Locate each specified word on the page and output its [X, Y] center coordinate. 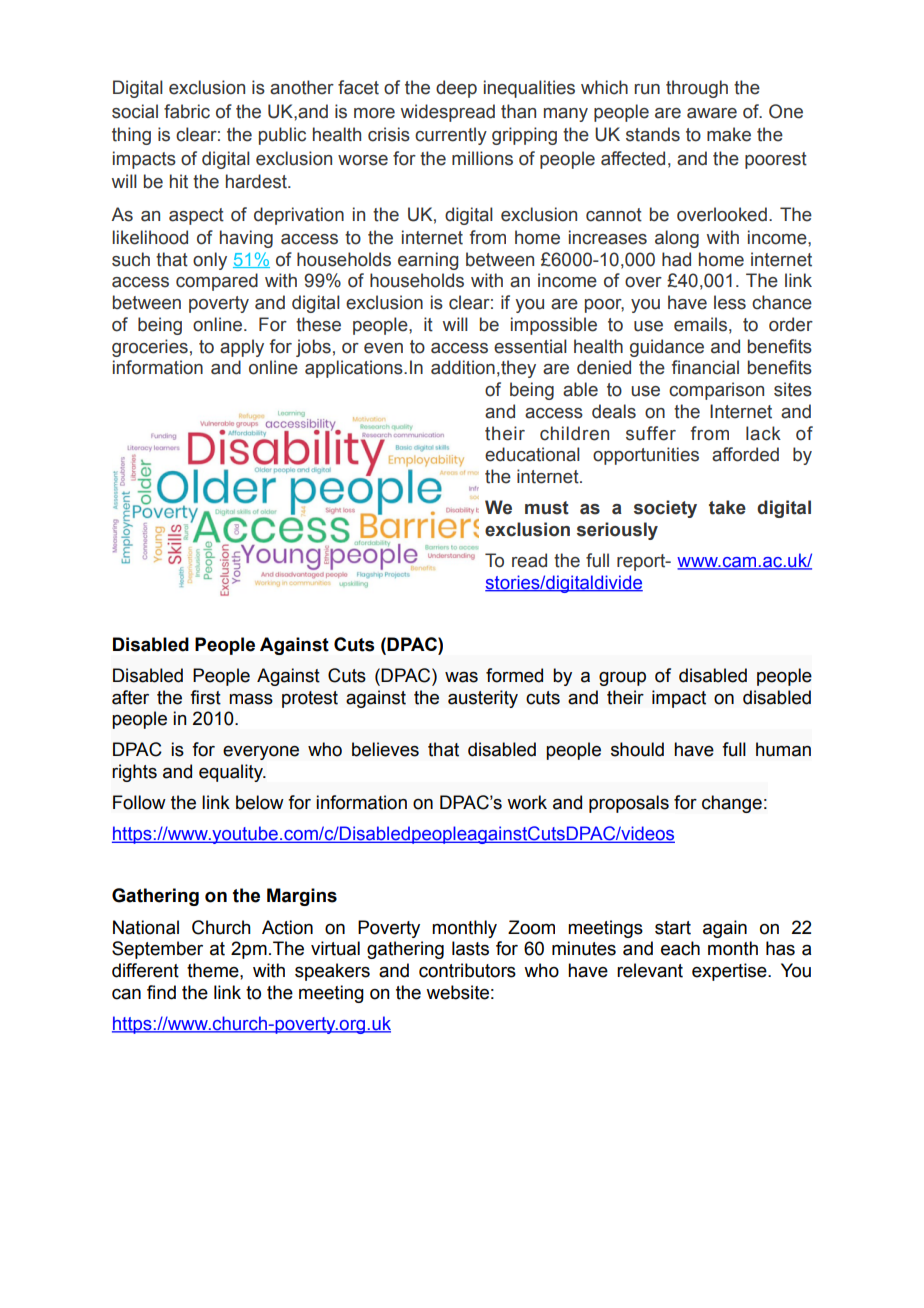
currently [451, 136]
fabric [187, 111]
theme [214, 970]
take [727, 507]
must [547, 508]
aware [712, 113]
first [205, 697]
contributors [467, 970]
